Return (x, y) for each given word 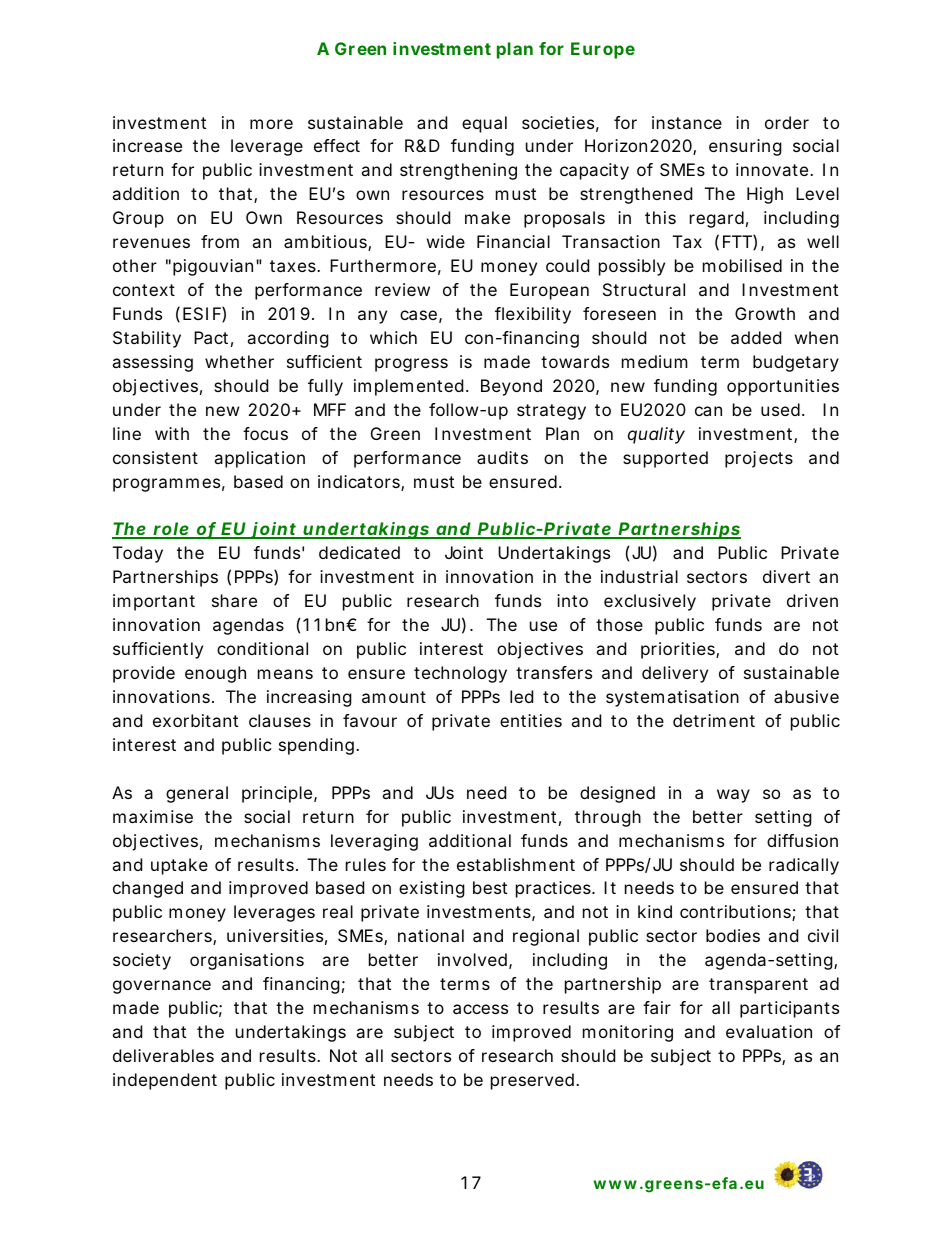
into (572, 600)
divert (786, 576)
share (234, 600)
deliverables (163, 1055)
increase (147, 145)
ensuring (745, 147)
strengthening (458, 171)
